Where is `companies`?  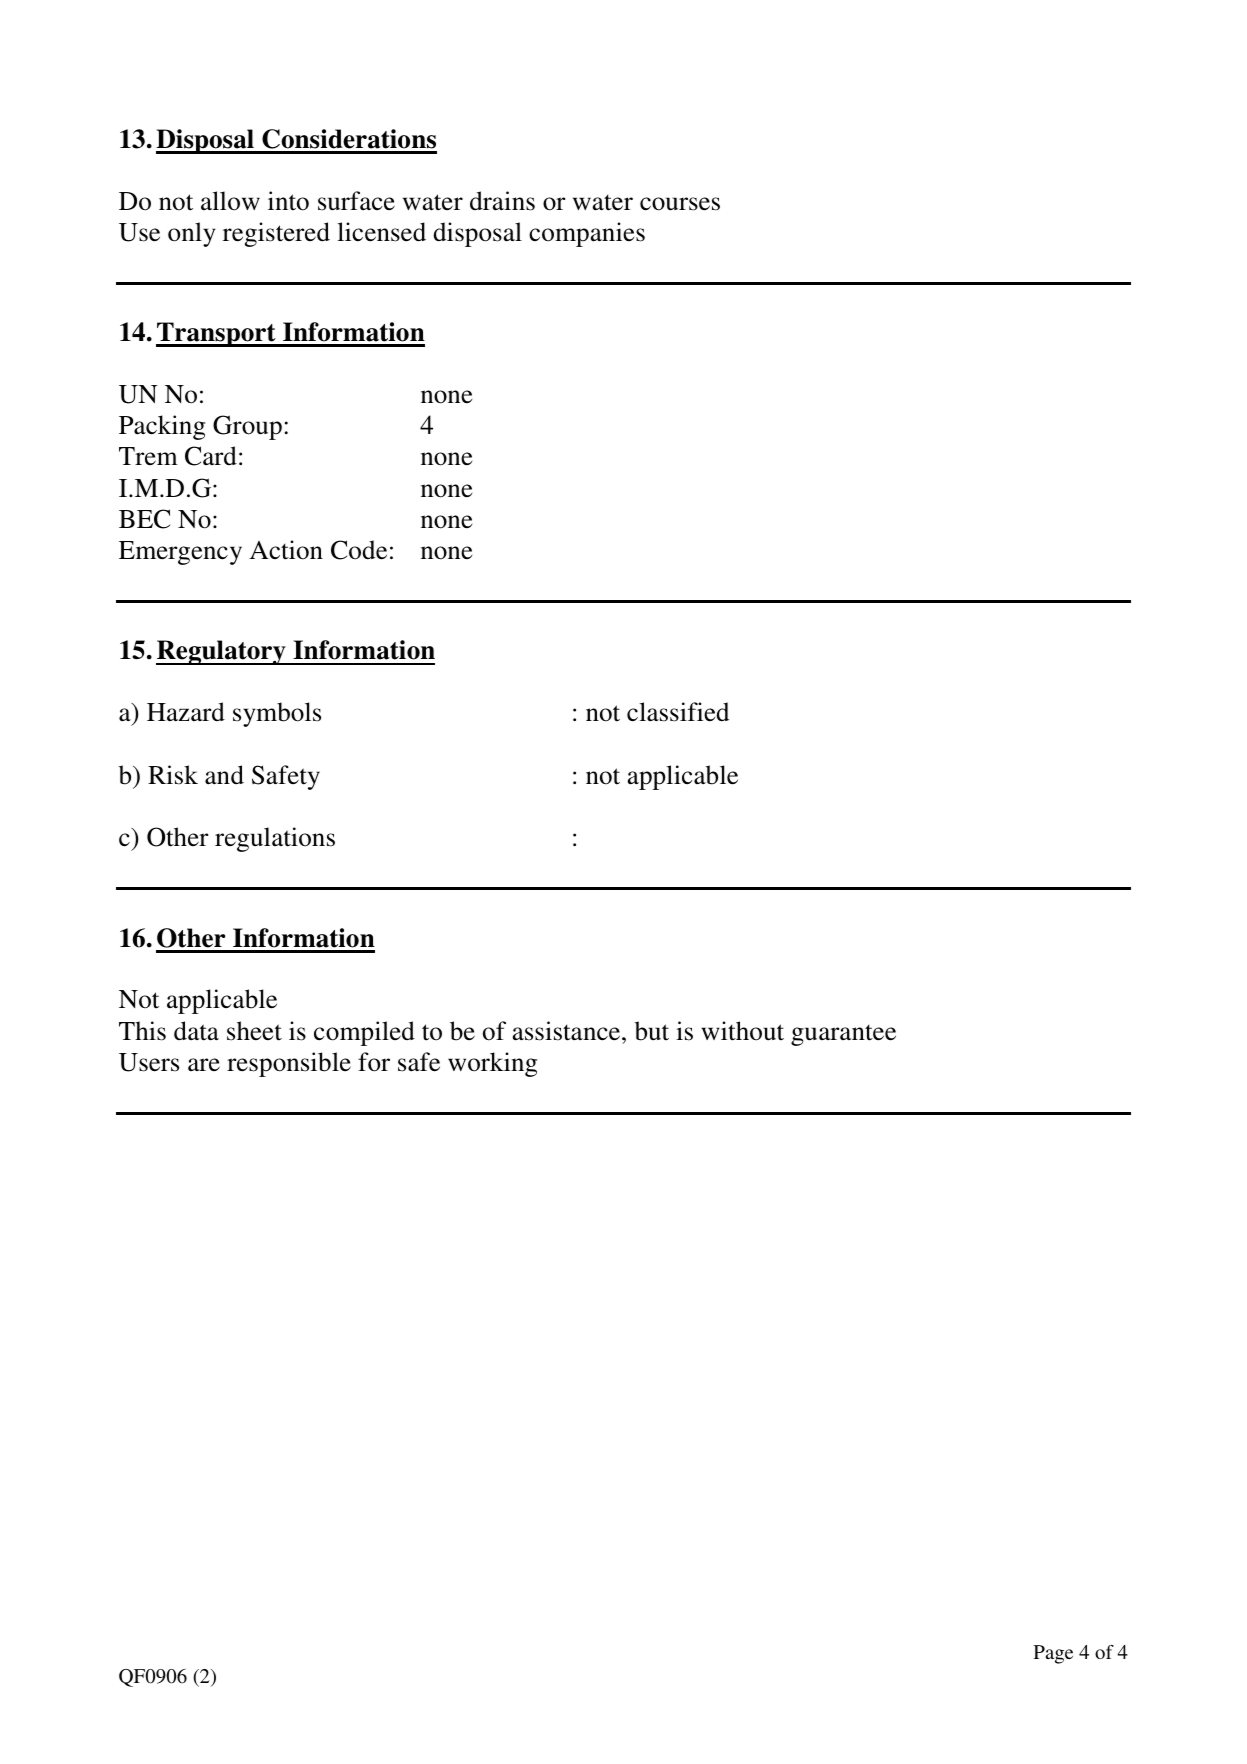 companies is located at coordinates (587, 234).
